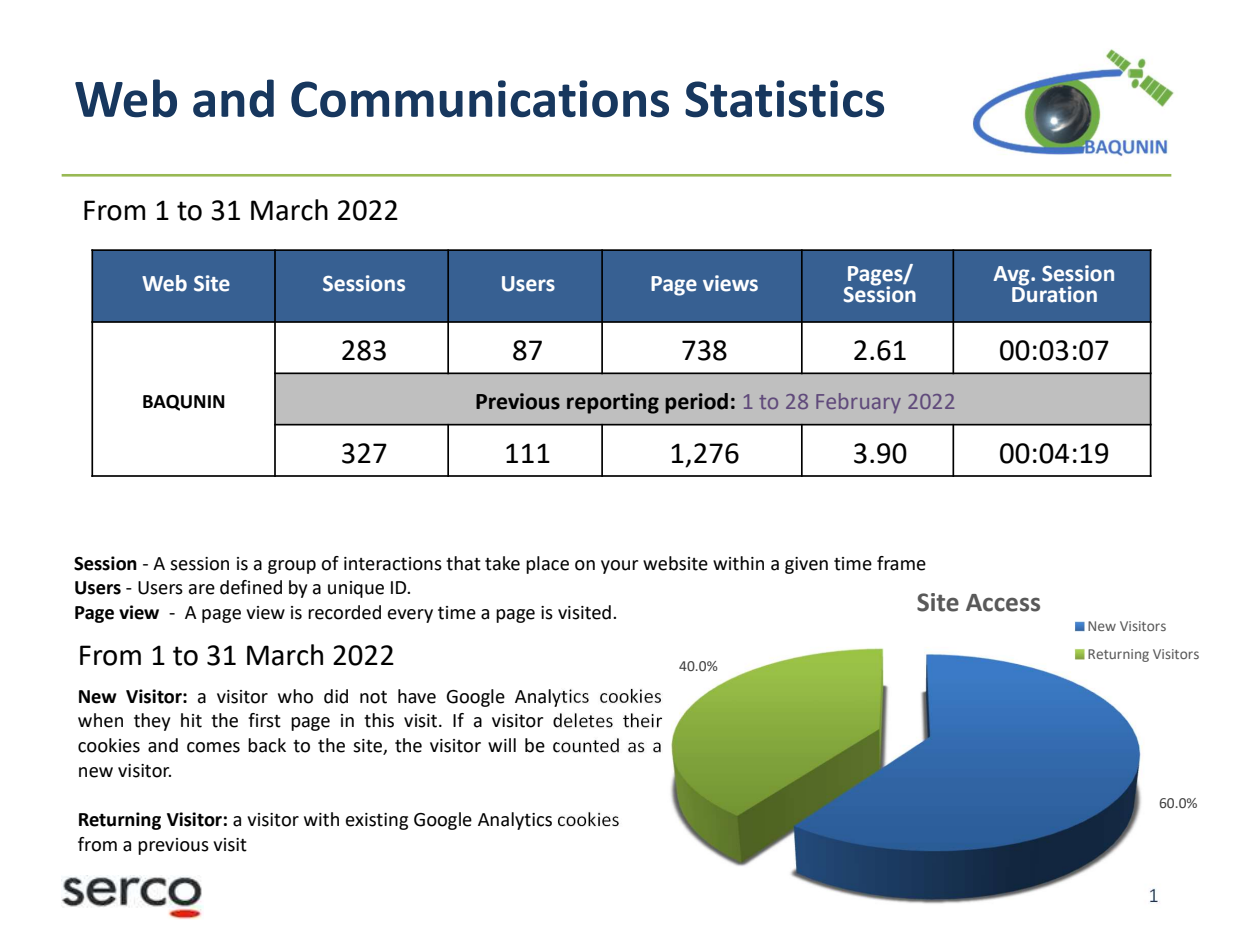  What do you see at coordinates (784, 99) in the document?
I see `Statistics` at bounding box center [784, 99].
